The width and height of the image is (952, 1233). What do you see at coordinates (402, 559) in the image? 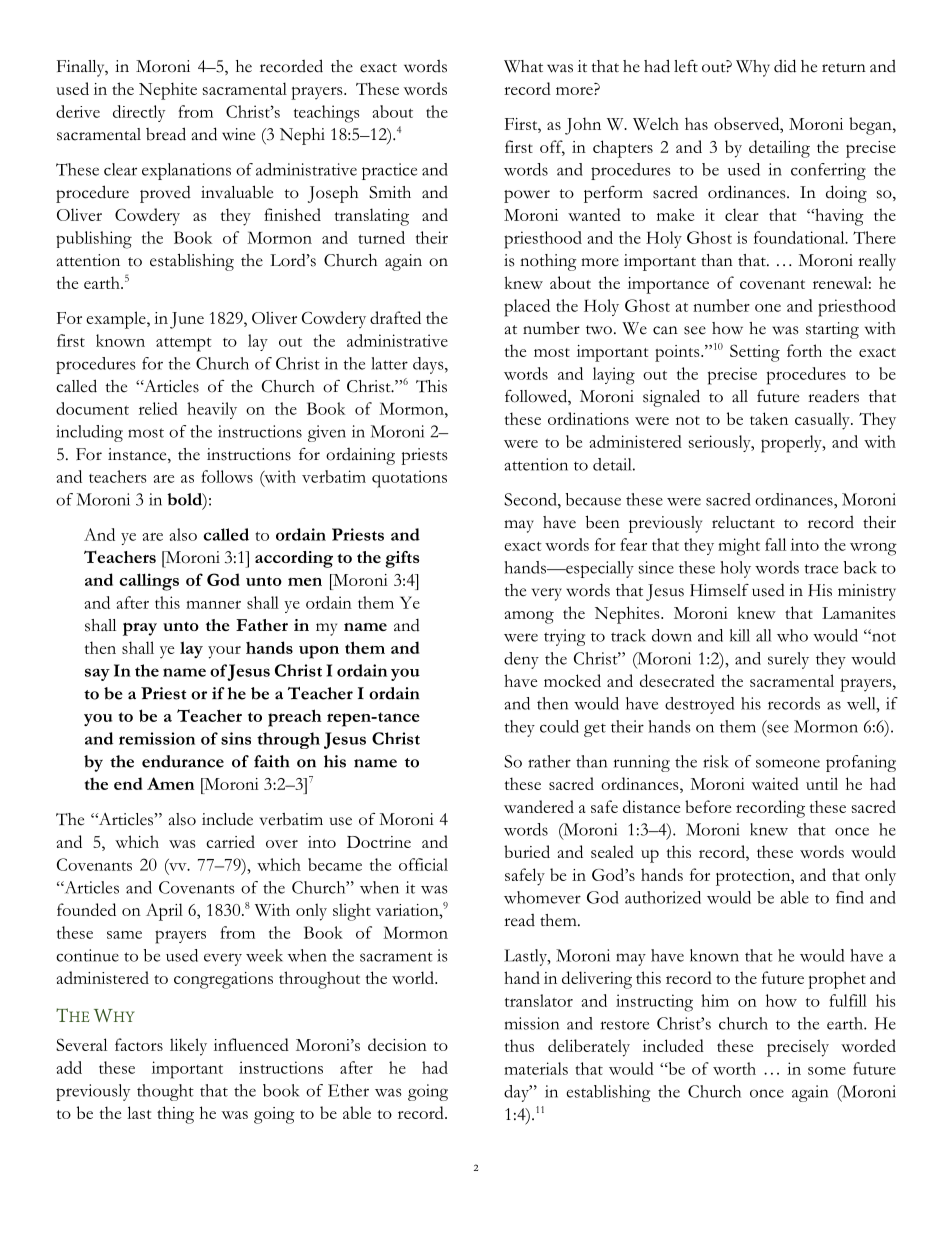
I see `gifts` at bounding box center [402, 559].
